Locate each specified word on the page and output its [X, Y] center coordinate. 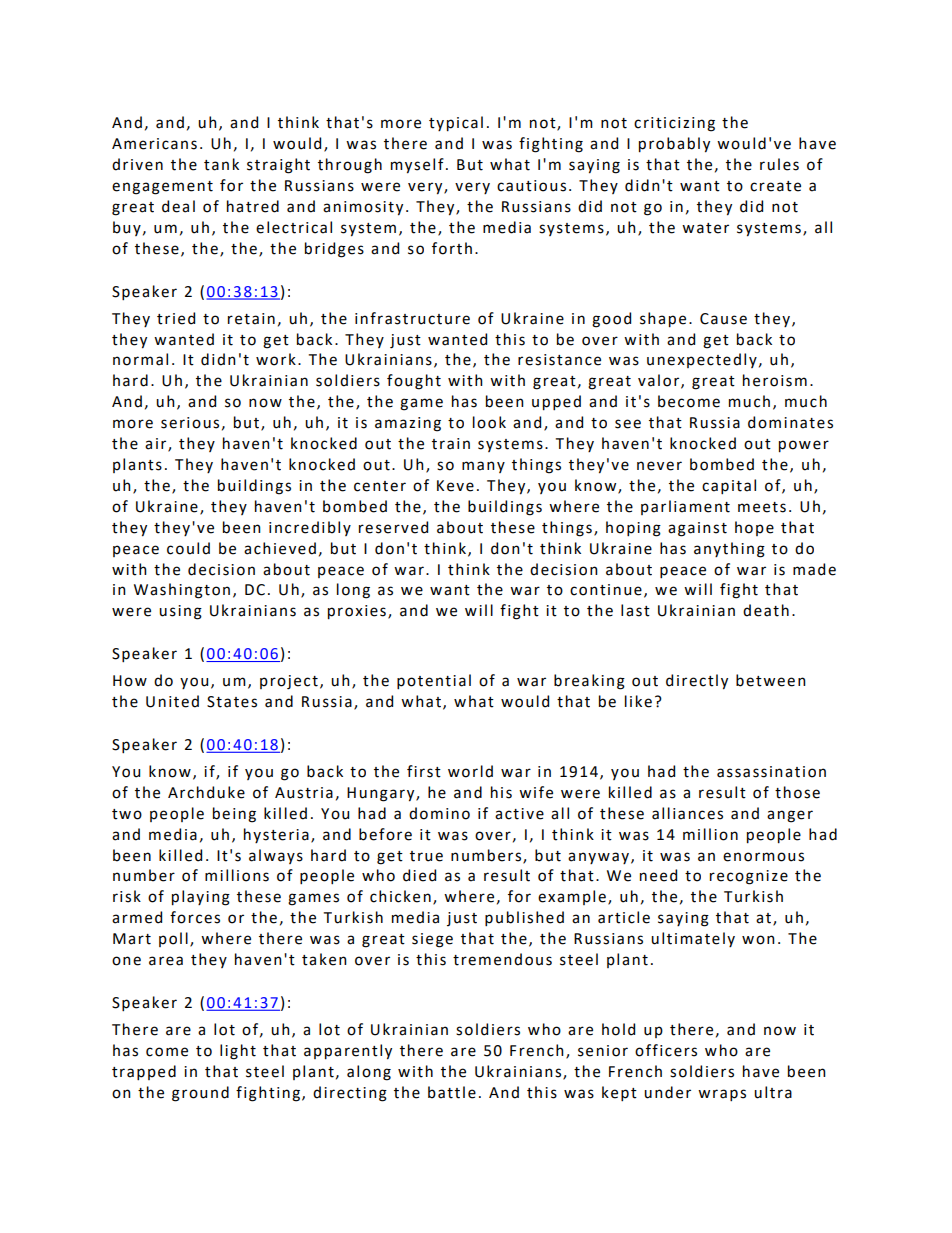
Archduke [206, 792]
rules [779, 164]
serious [190, 423]
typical [456, 124]
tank [221, 164]
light [238, 1052]
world [470, 771]
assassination [771, 772]
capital [729, 486]
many [483, 467]
